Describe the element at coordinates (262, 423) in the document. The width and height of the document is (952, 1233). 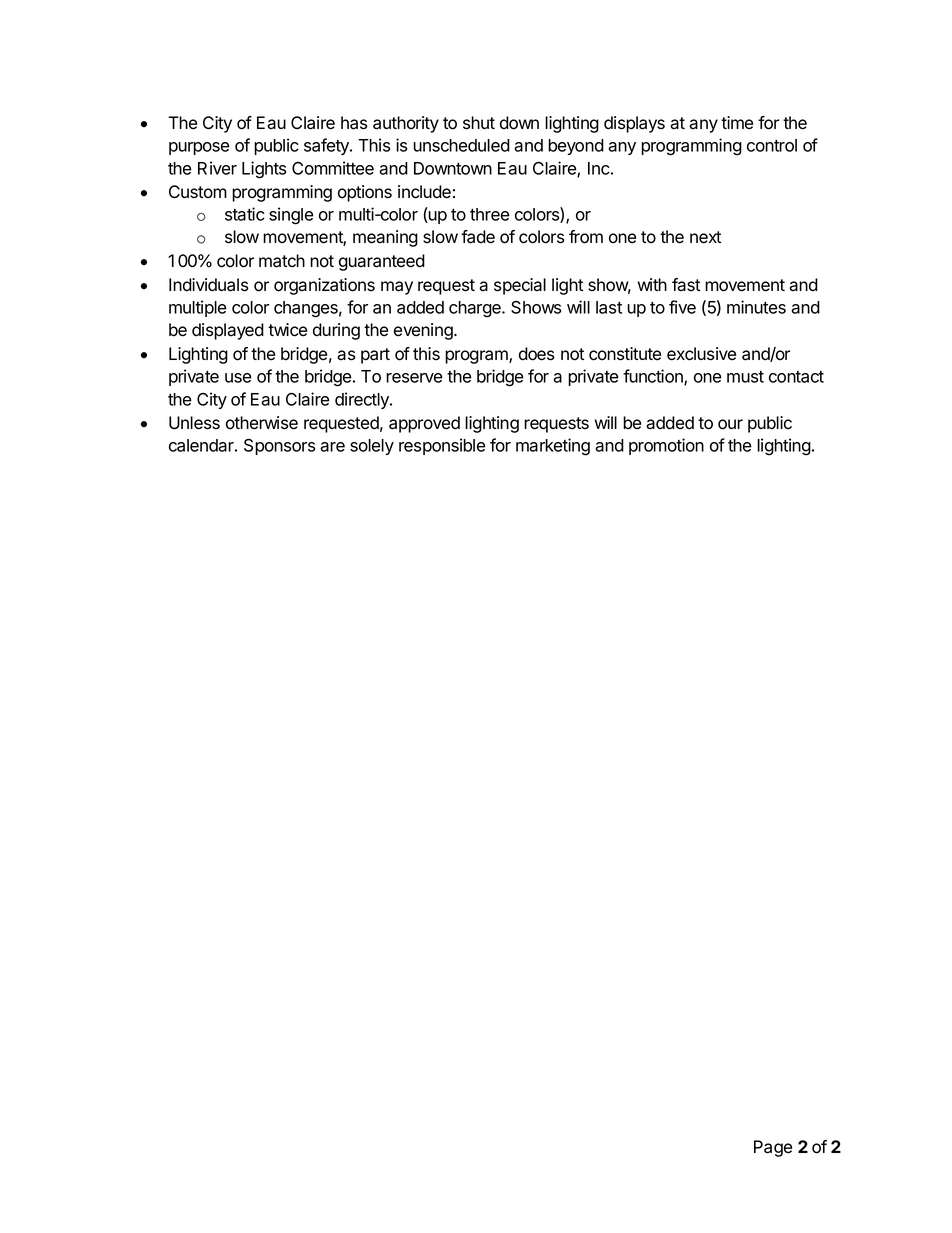
I see `otherwise` at that location.
